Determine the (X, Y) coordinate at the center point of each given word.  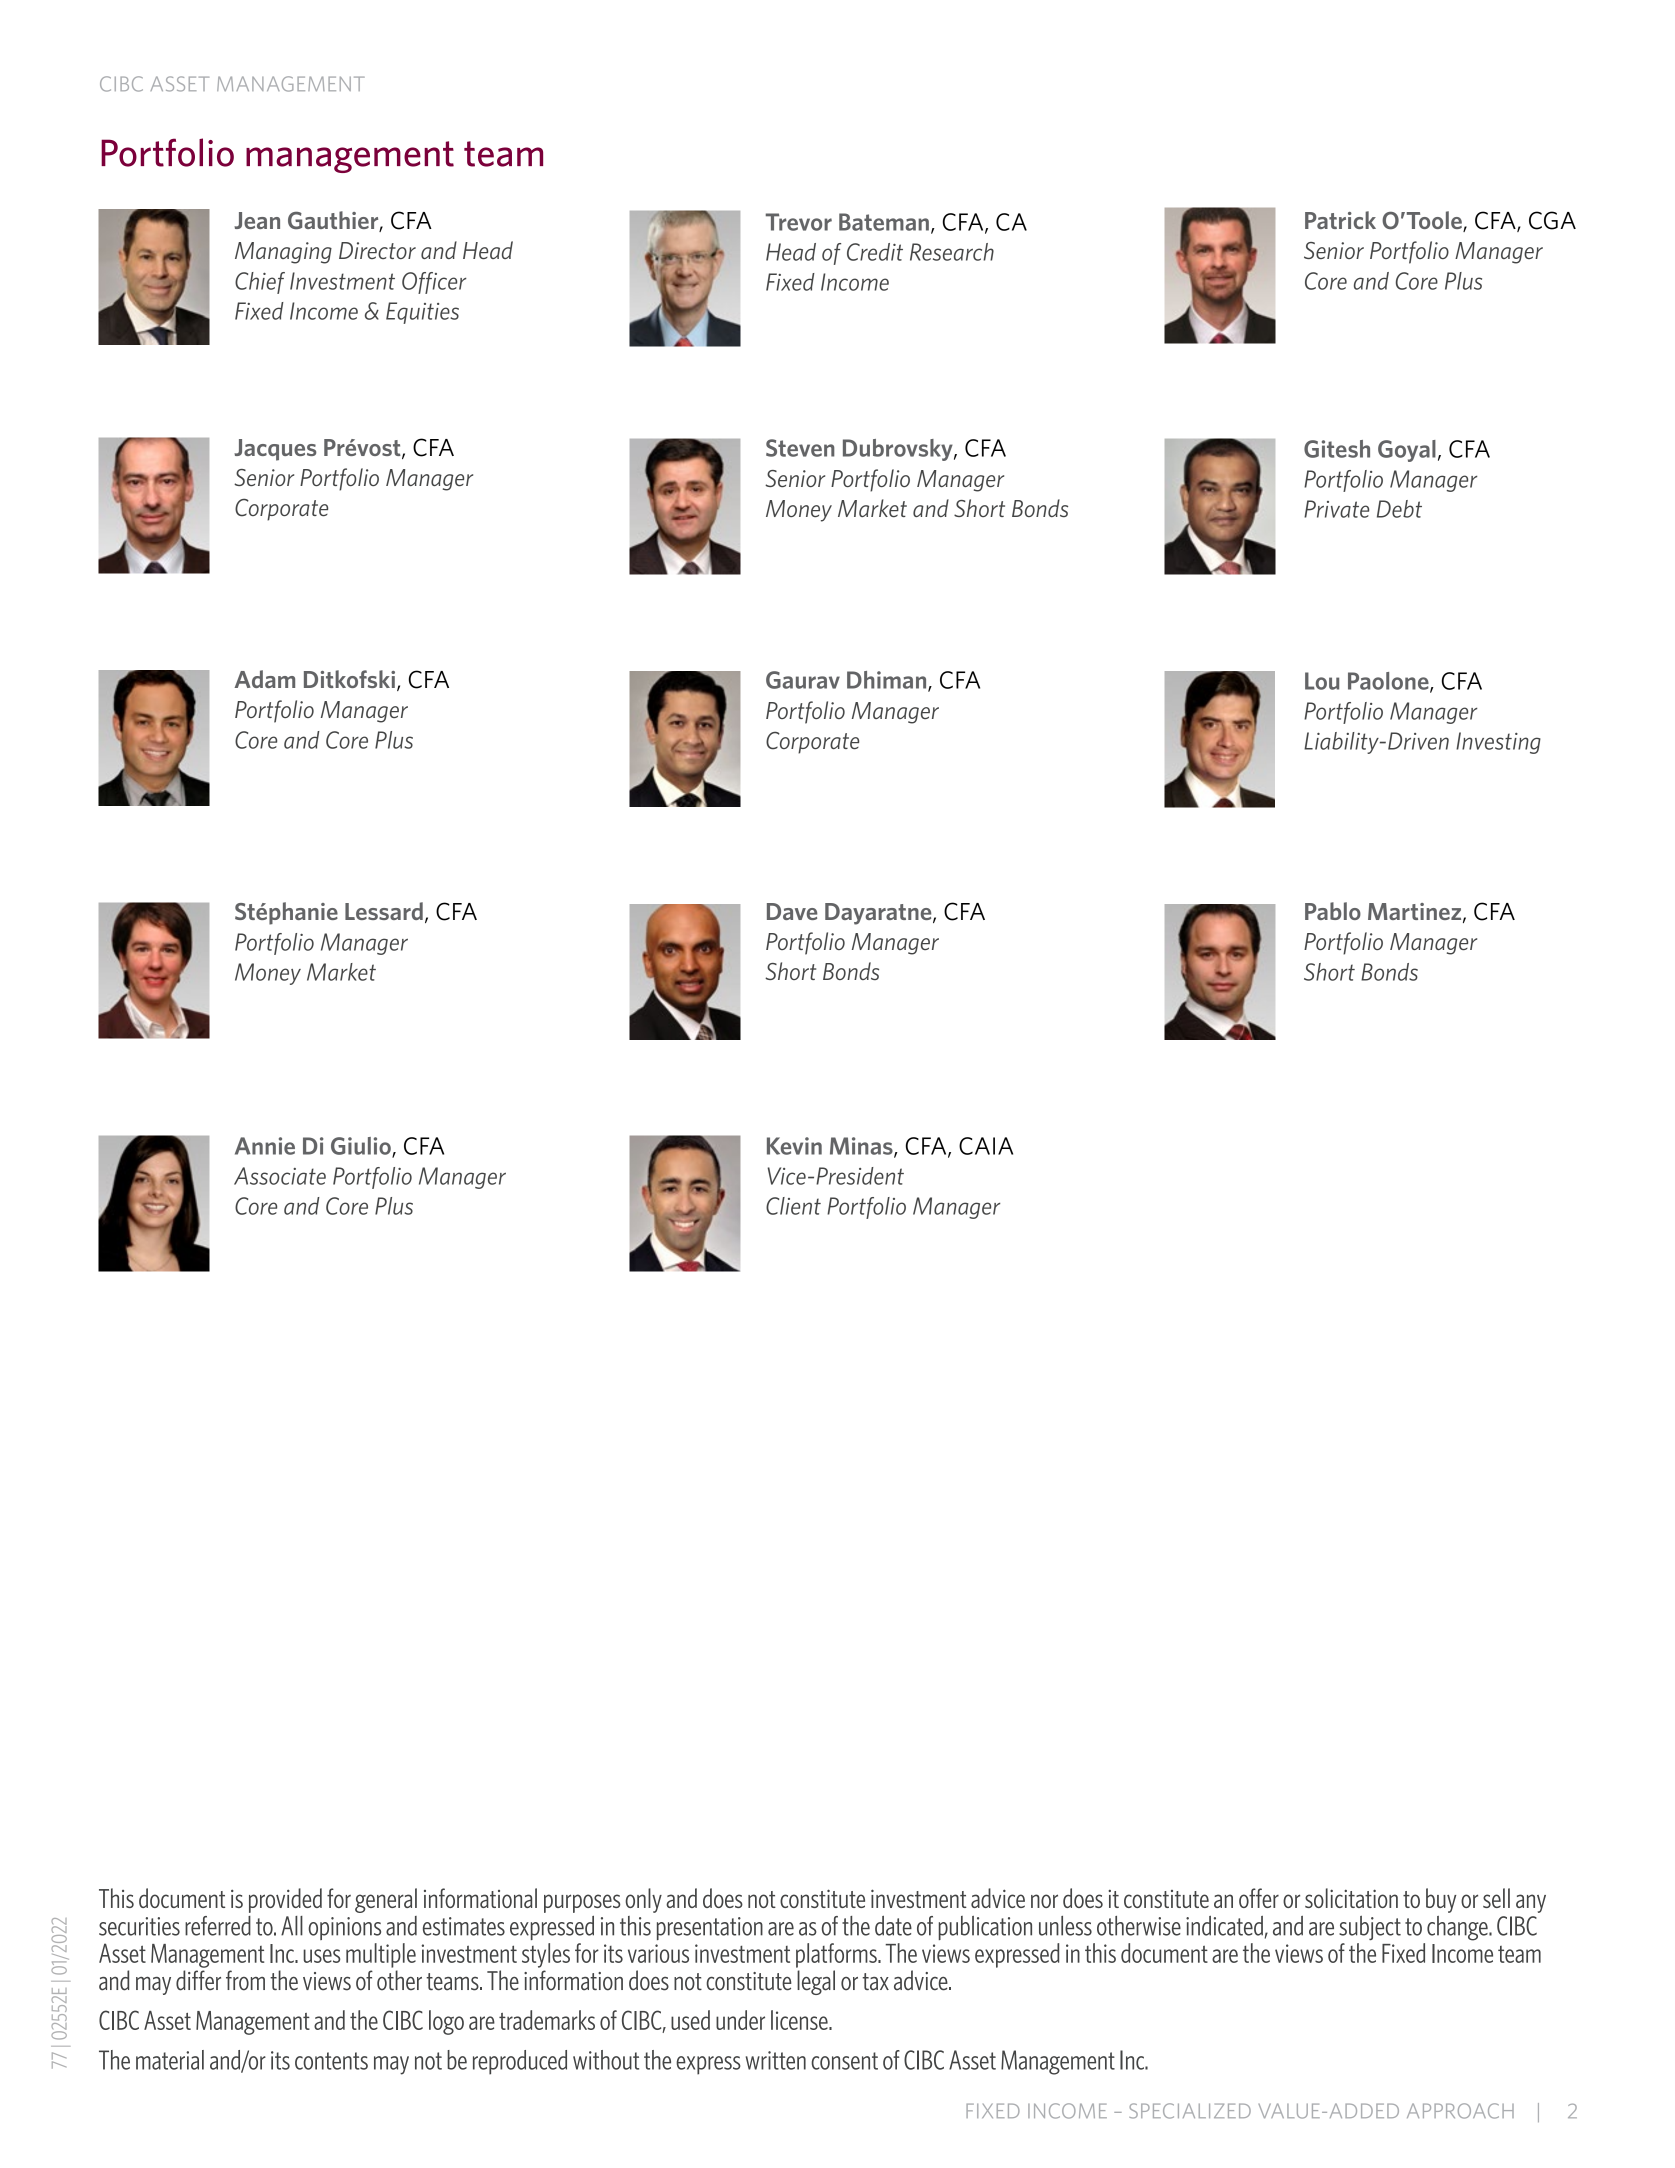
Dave (792, 911)
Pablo (1333, 911)
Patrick (1340, 220)
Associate (280, 1176)
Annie (265, 1146)
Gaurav (803, 680)
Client (793, 1206)
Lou (1322, 681)
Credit (875, 252)
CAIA (986, 1146)
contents (331, 2061)
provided (285, 1900)
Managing (283, 253)
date (893, 1926)
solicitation (1351, 1898)
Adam (264, 679)
